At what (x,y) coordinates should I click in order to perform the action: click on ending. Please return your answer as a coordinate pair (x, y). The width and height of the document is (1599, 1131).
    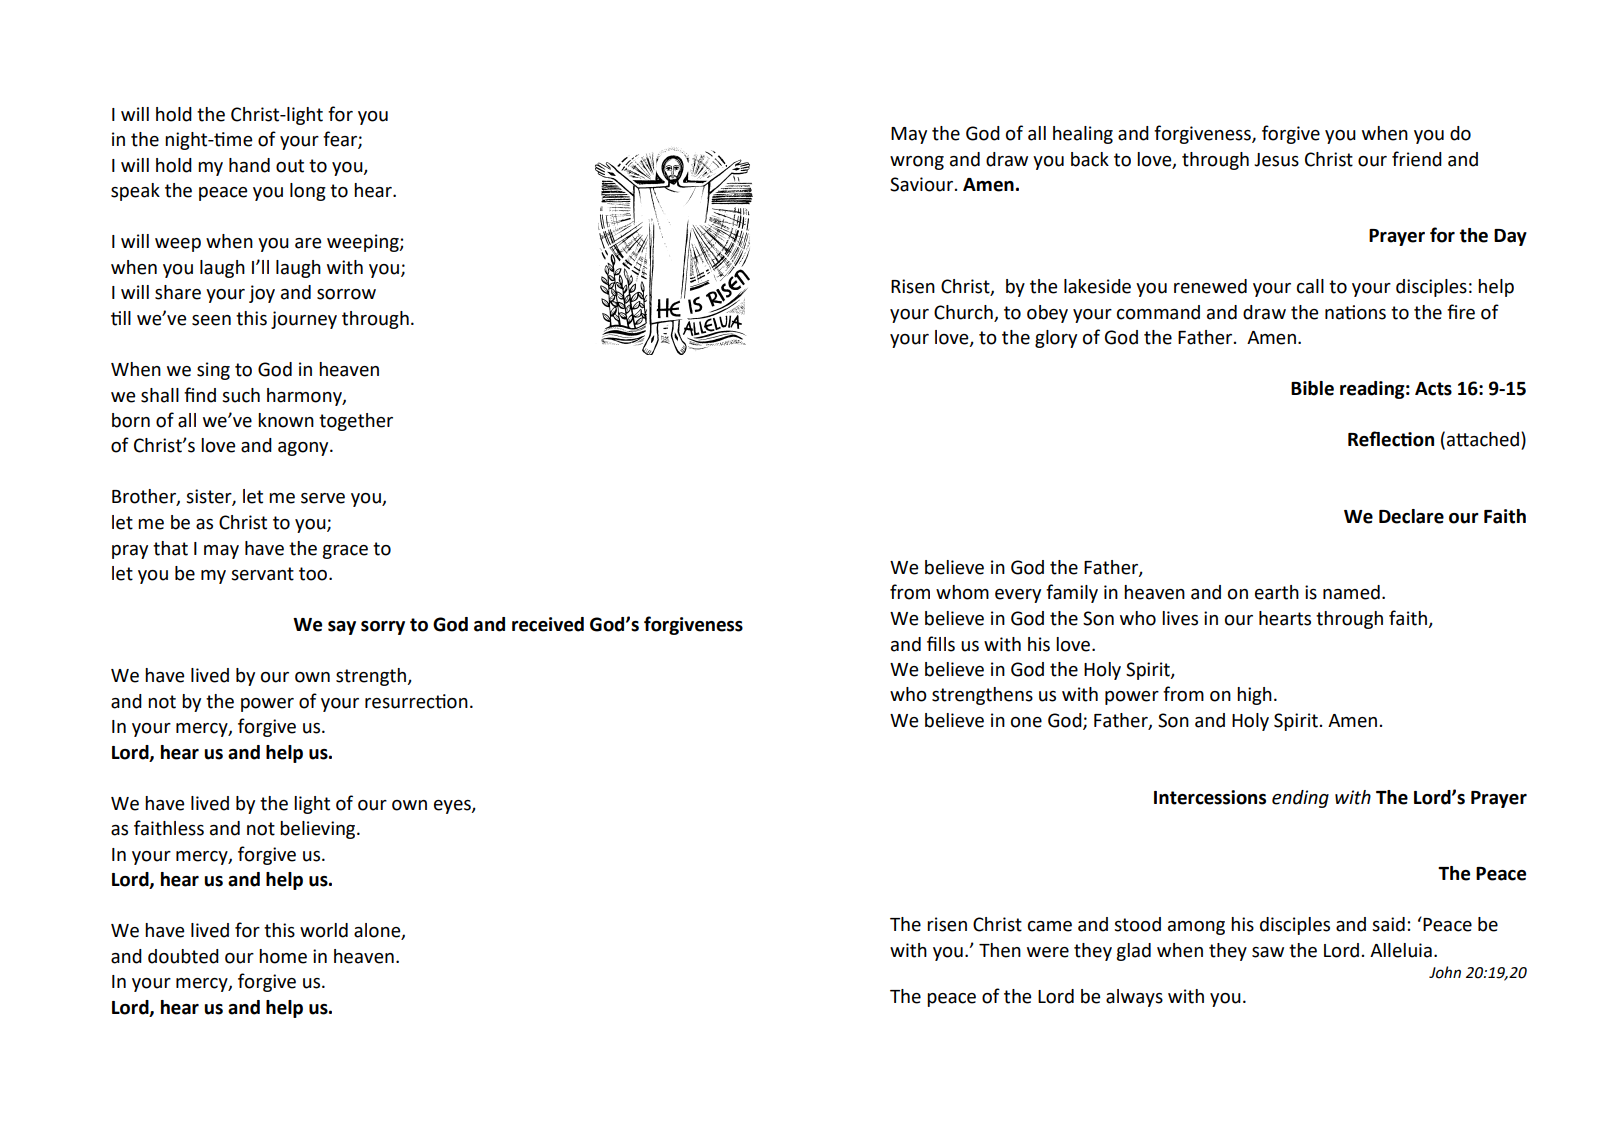
    Looking at the image, I should click on (1300, 799).
